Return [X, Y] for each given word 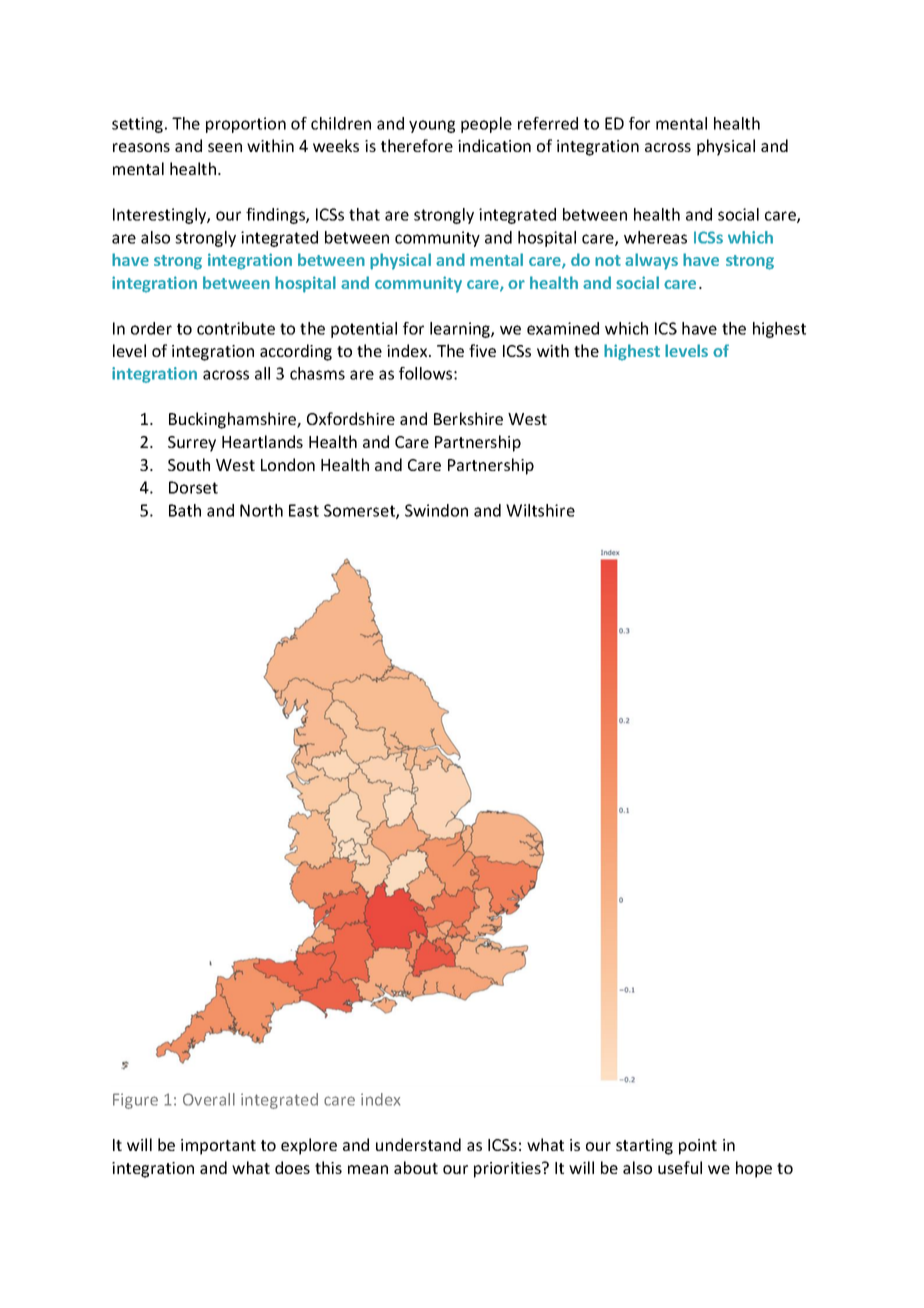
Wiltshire [540, 510]
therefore [417, 145]
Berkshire [468, 418]
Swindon [436, 510]
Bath [185, 510]
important [218, 1147]
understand [418, 1144]
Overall [209, 1099]
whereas [655, 237]
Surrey [192, 444]
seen [225, 147]
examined [563, 328]
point [698, 1147]
